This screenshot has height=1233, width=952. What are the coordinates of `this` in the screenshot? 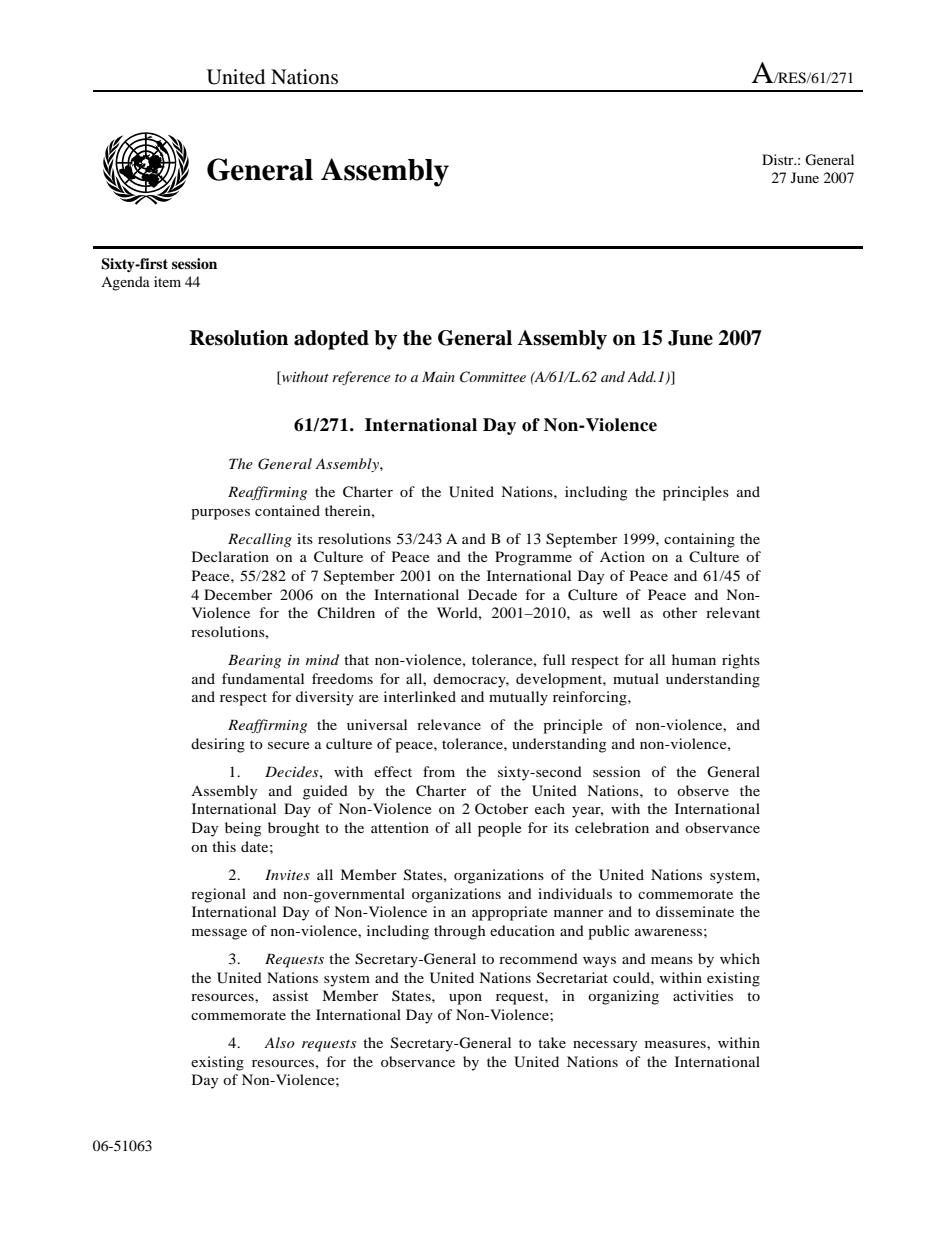 It's located at (224, 846).
